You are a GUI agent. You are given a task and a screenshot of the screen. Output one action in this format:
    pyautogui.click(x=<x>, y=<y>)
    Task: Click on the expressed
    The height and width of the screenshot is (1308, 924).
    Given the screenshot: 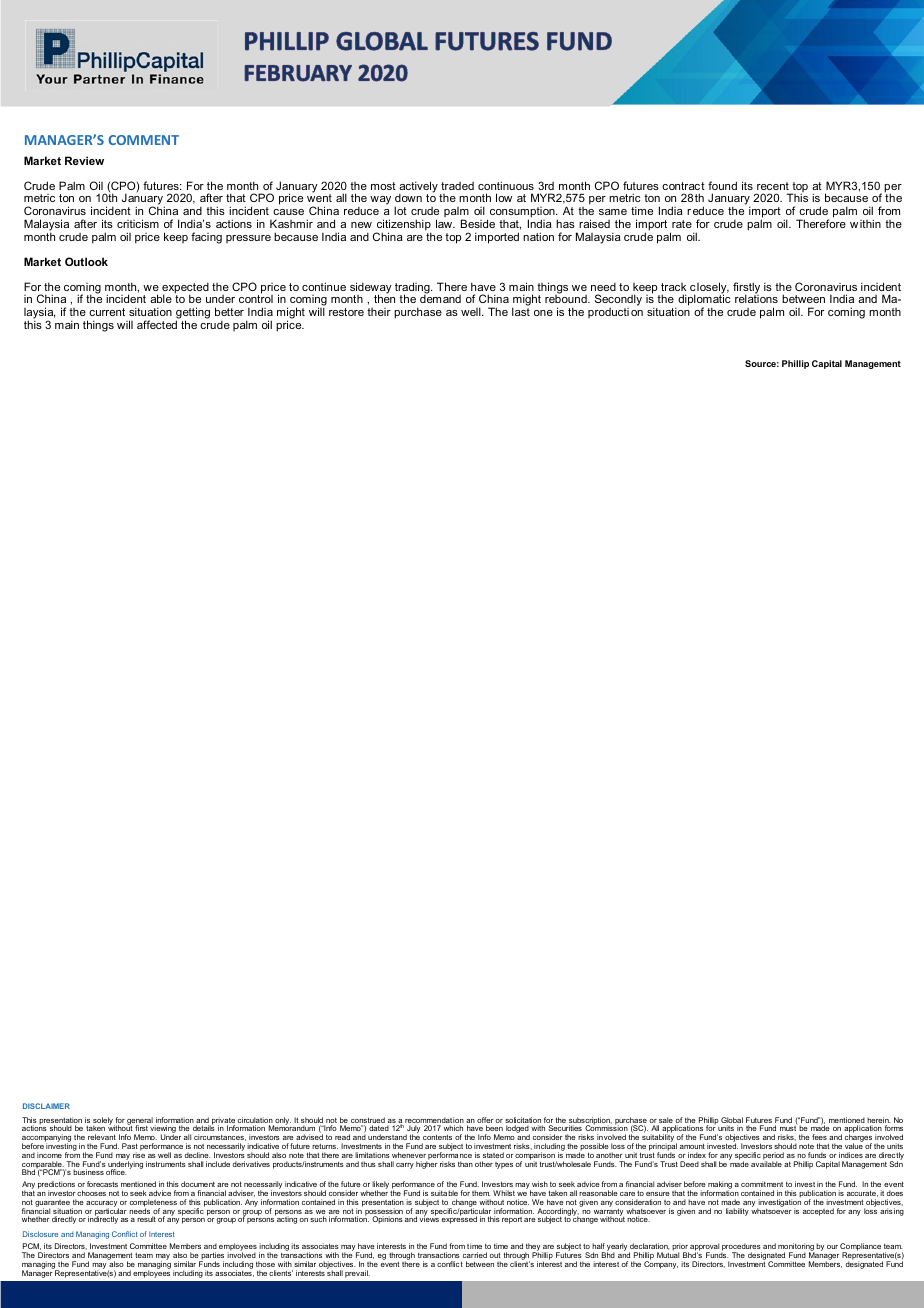 What is the action you would take?
    pyautogui.click(x=459, y=1219)
